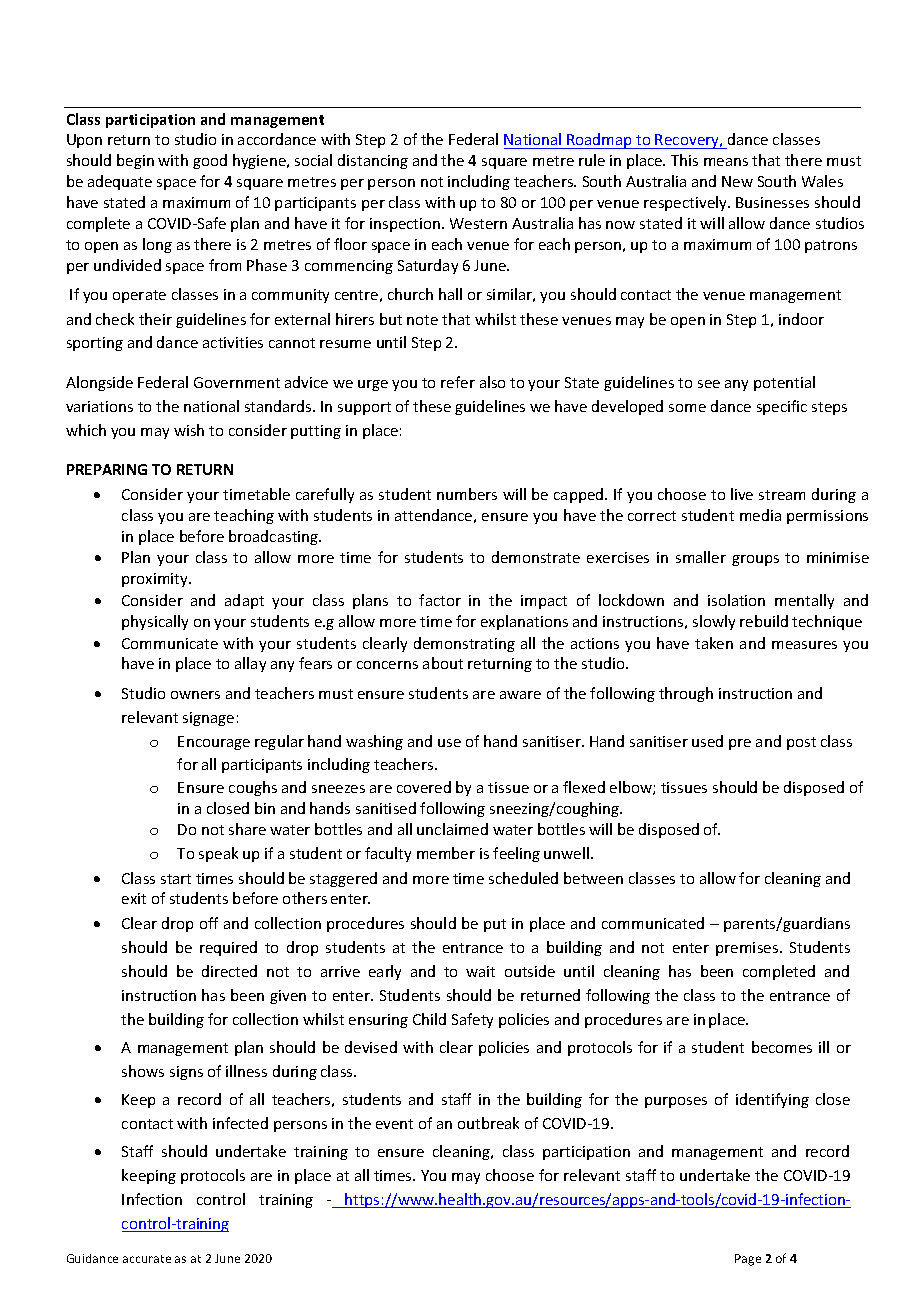  What do you see at coordinates (488, 1123) in the page?
I see `outbreak` at bounding box center [488, 1123].
